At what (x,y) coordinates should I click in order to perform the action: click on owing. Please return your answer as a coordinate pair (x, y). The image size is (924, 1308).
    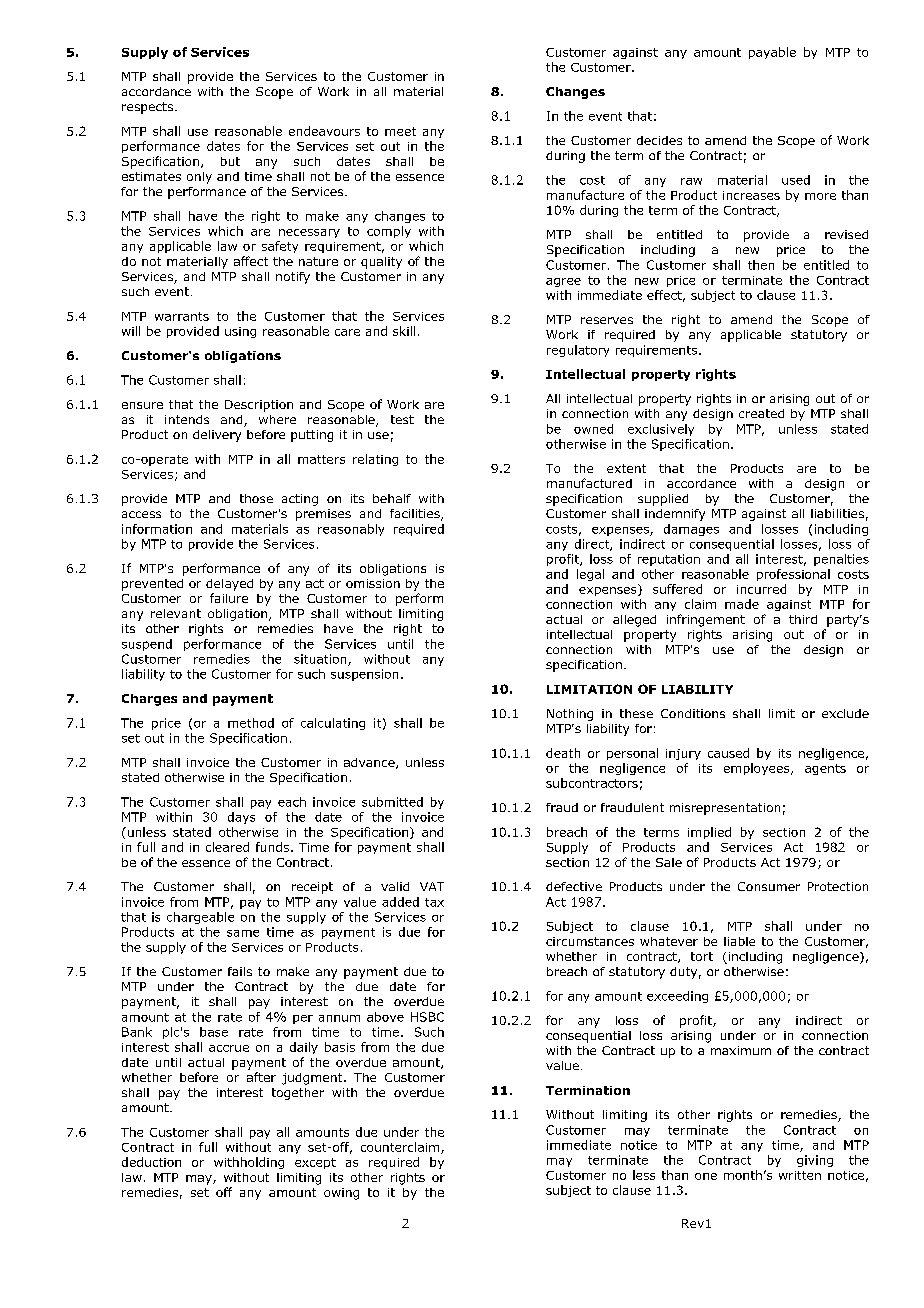
    Looking at the image, I should click on (341, 1194).
